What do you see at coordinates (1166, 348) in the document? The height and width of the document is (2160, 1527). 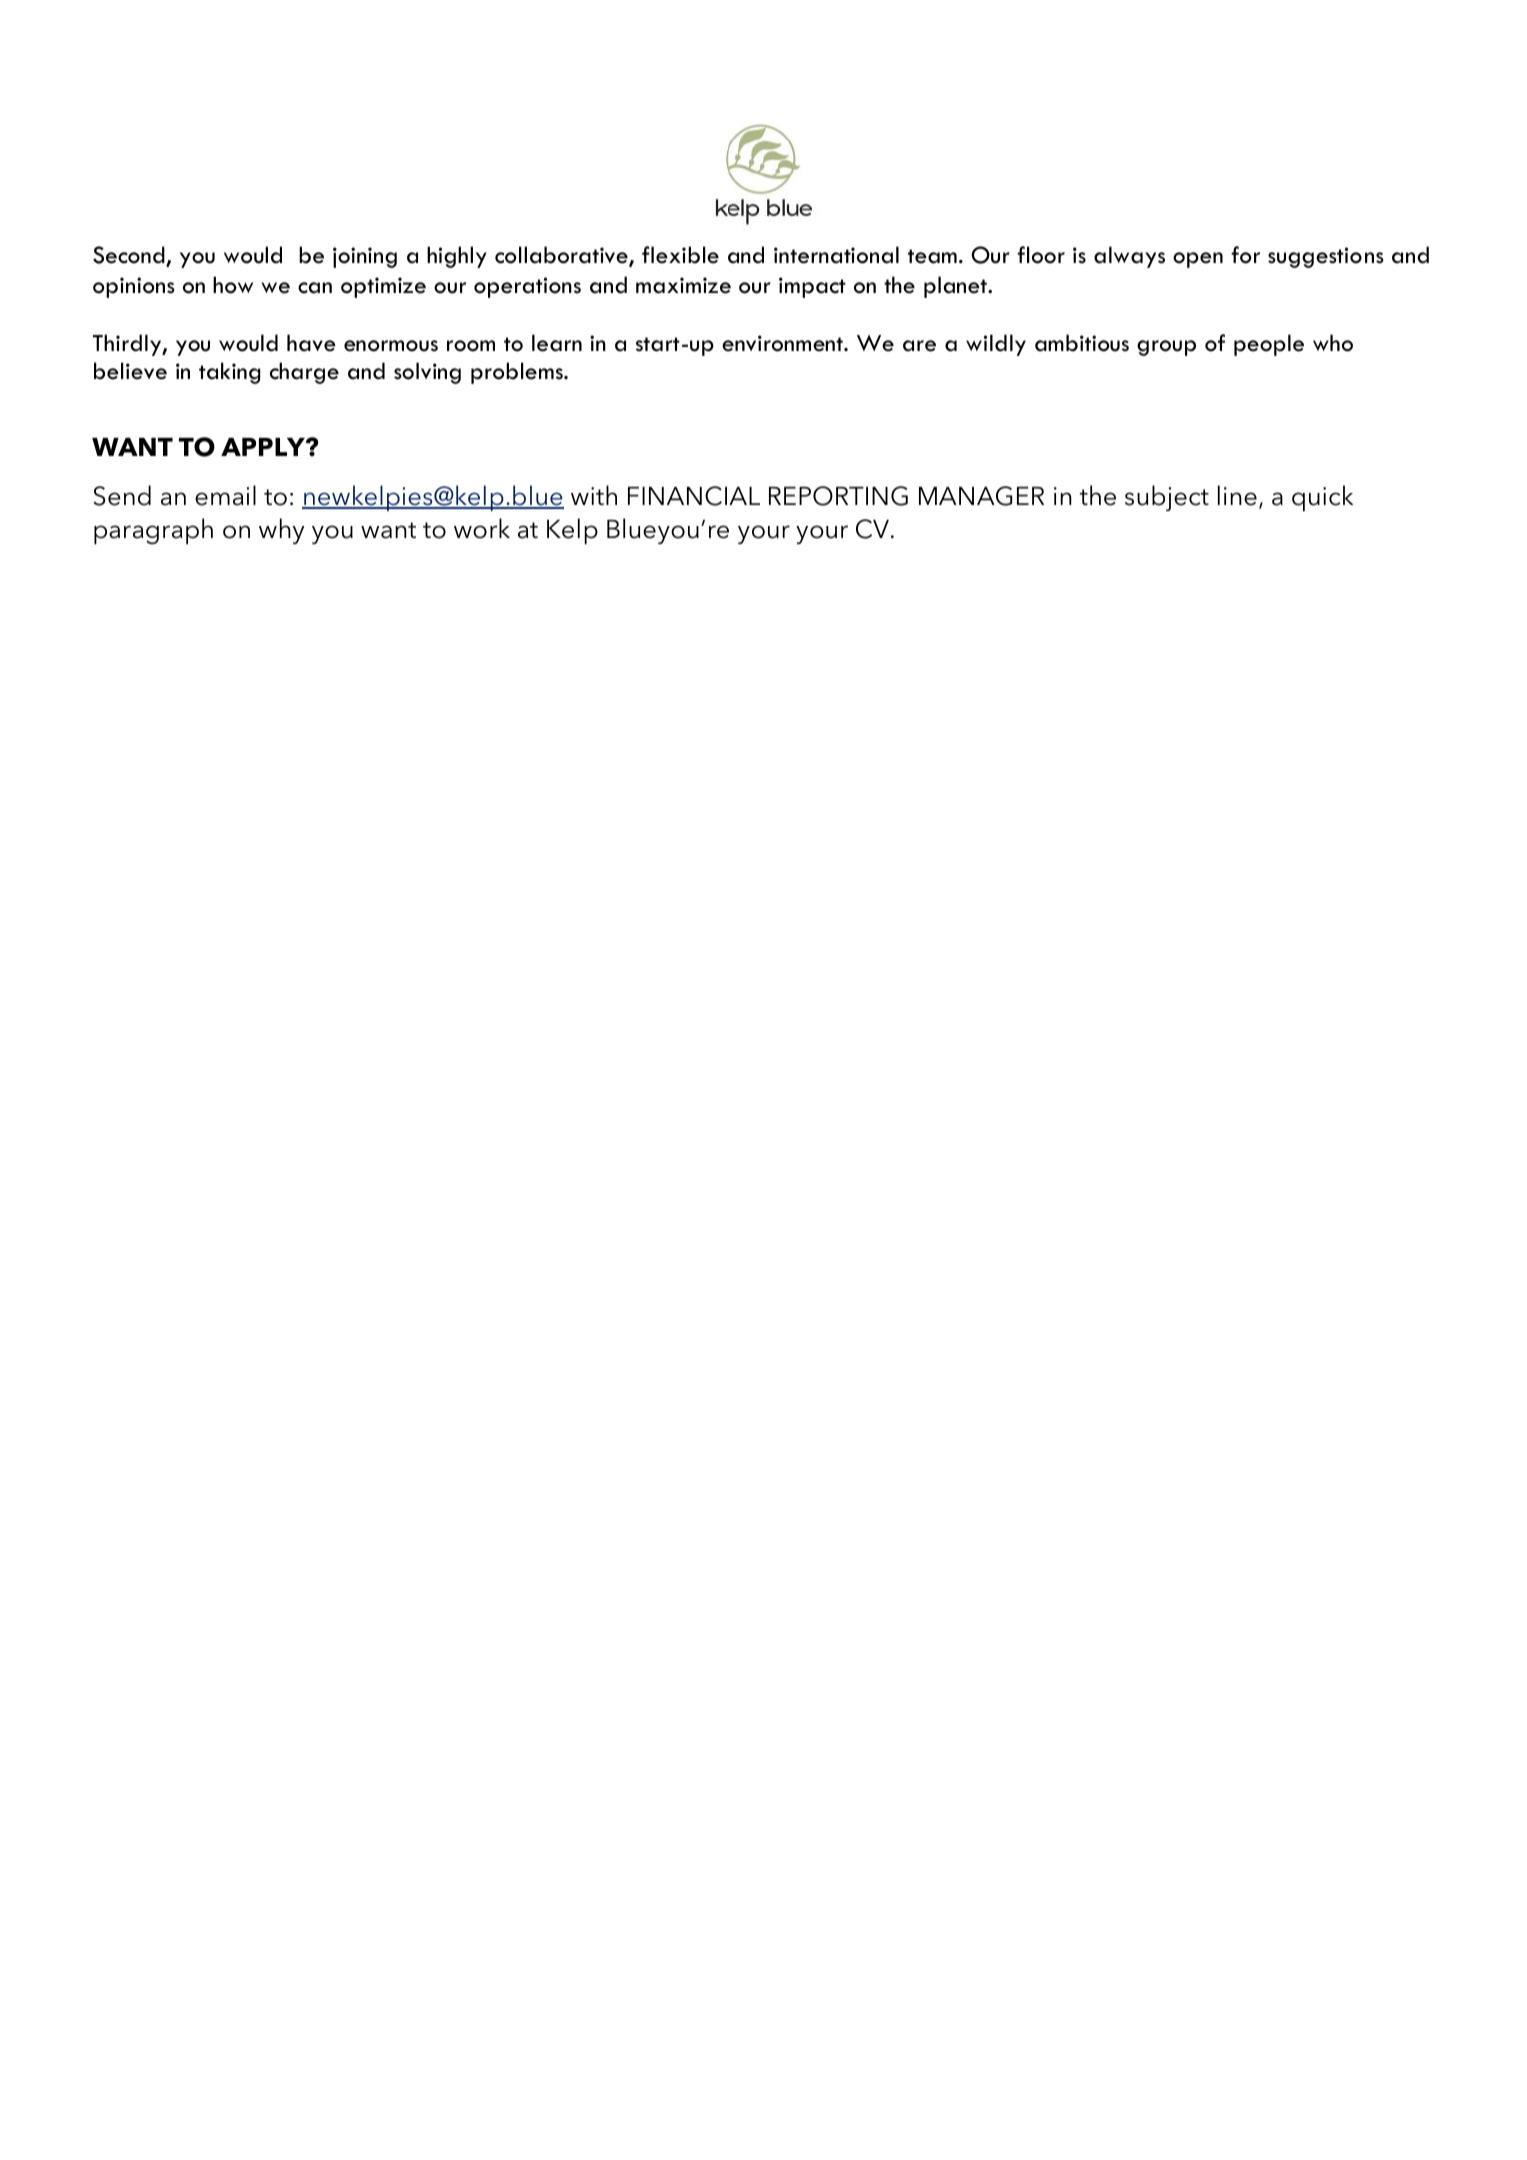 I see `group` at bounding box center [1166, 348].
